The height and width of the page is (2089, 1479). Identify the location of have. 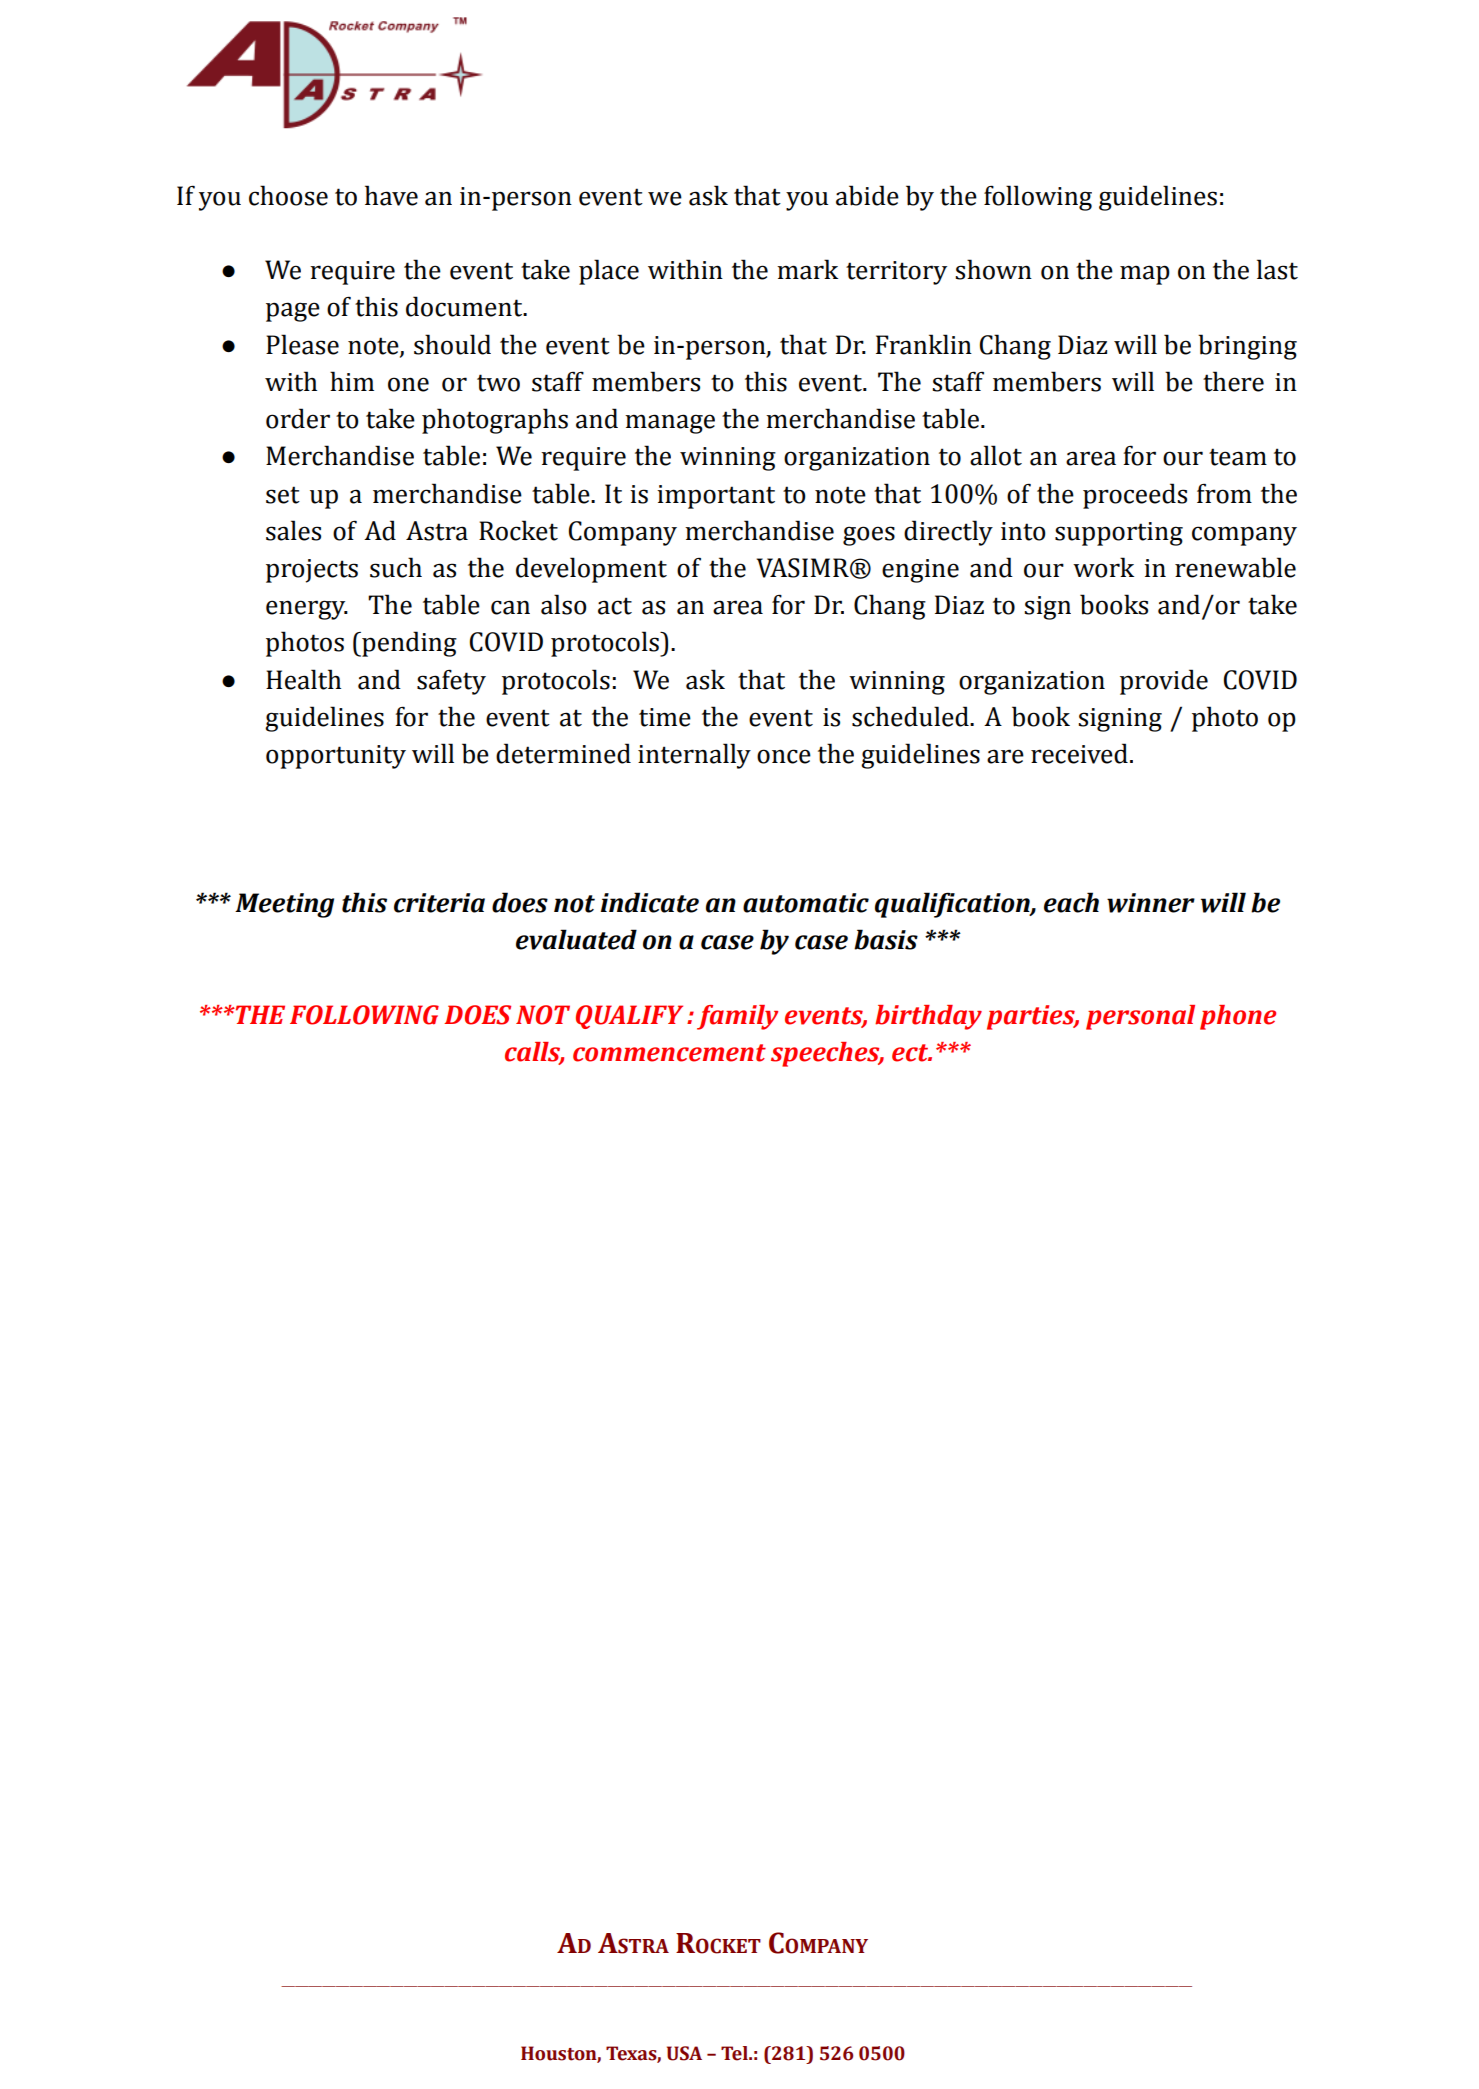
(391, 195).
